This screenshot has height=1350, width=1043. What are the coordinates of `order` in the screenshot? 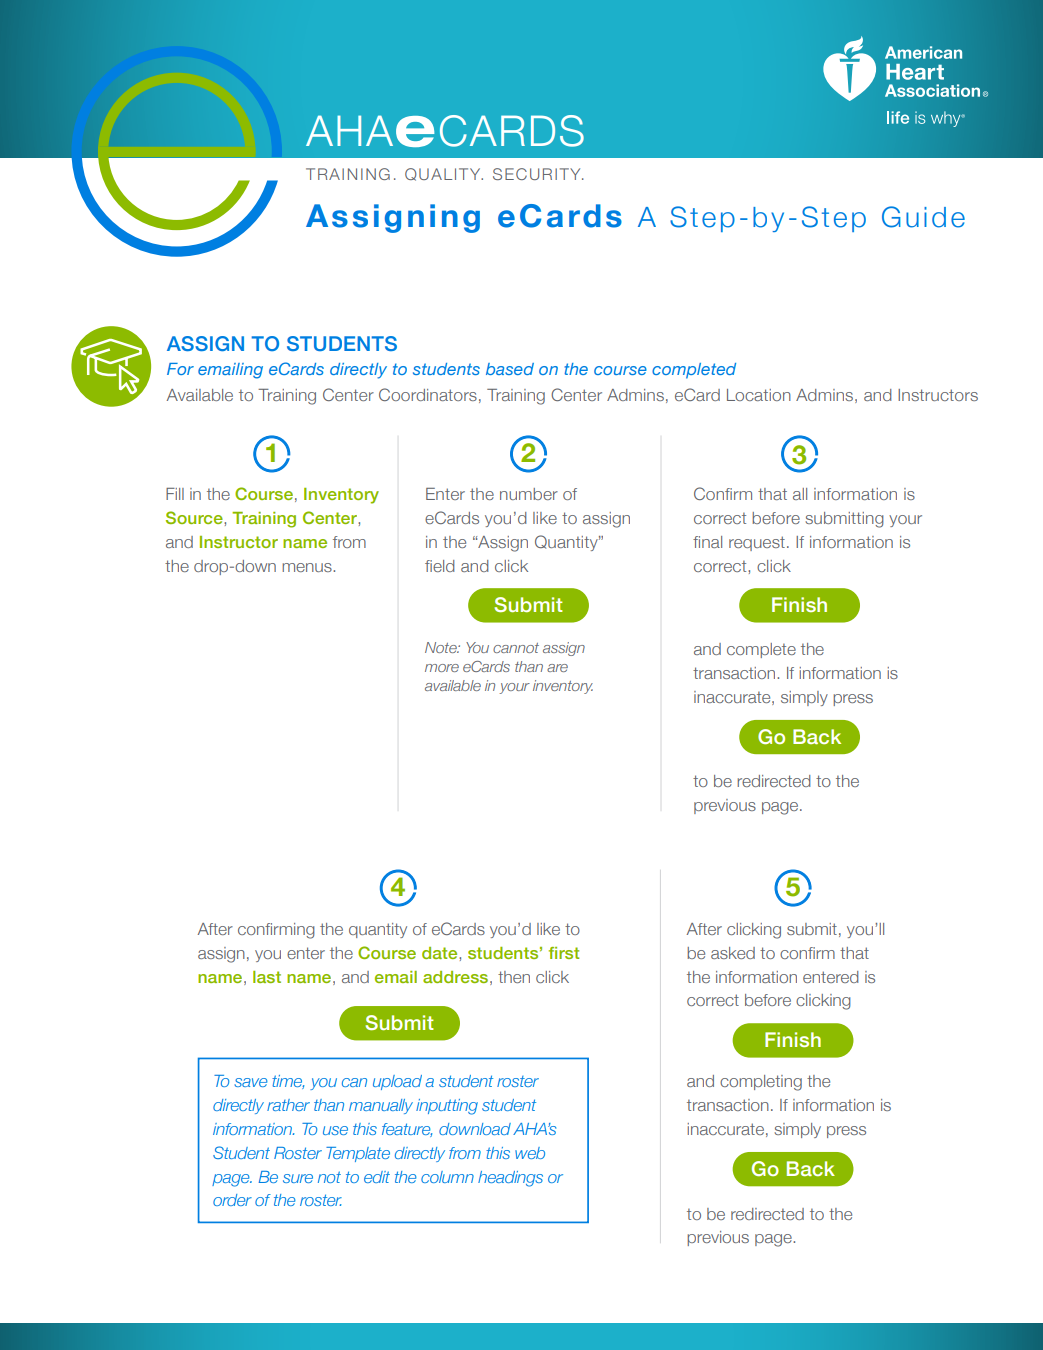 It's located at (232, 1200).
